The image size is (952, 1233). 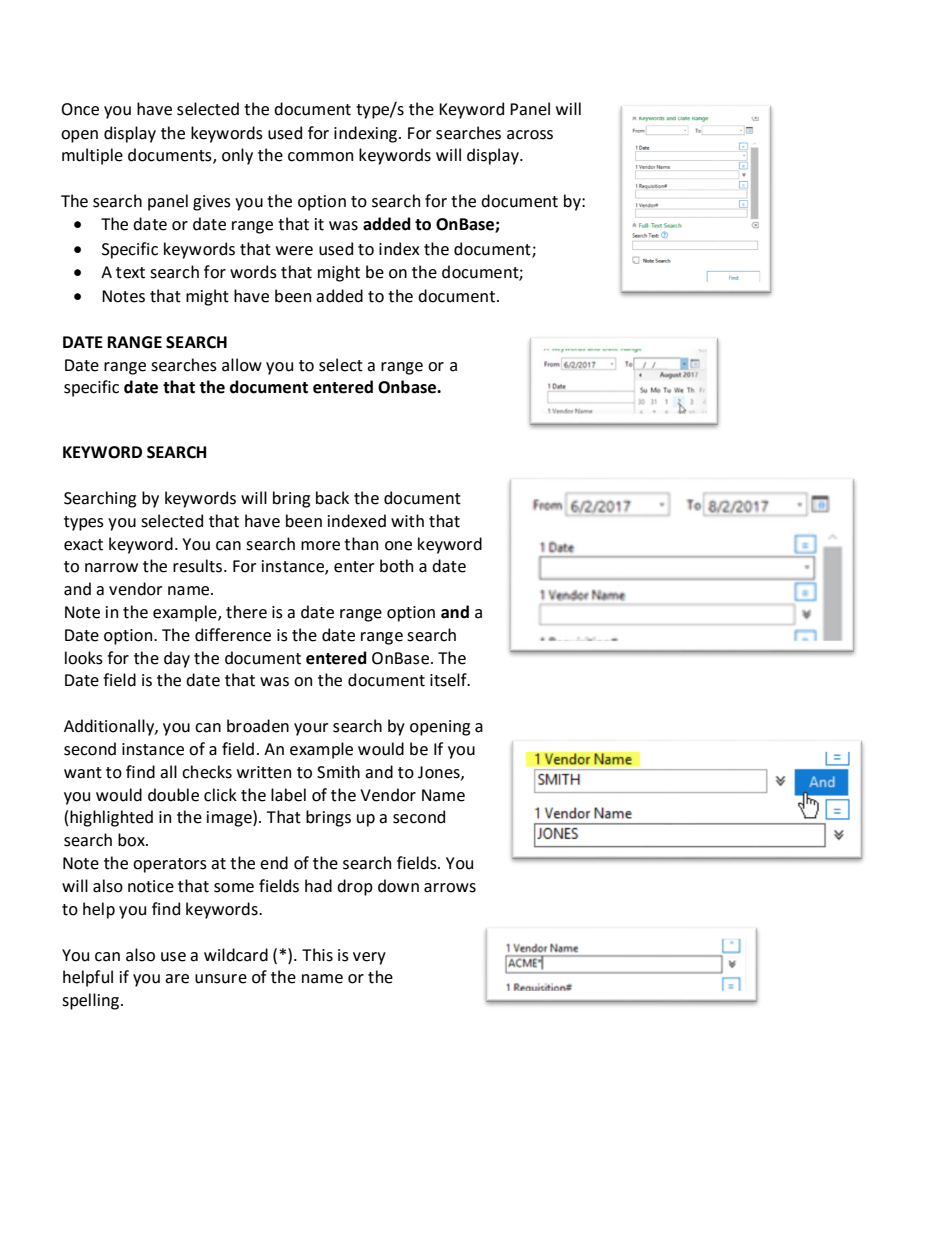 I want to click on multiple, so click(x=92, y=156).
